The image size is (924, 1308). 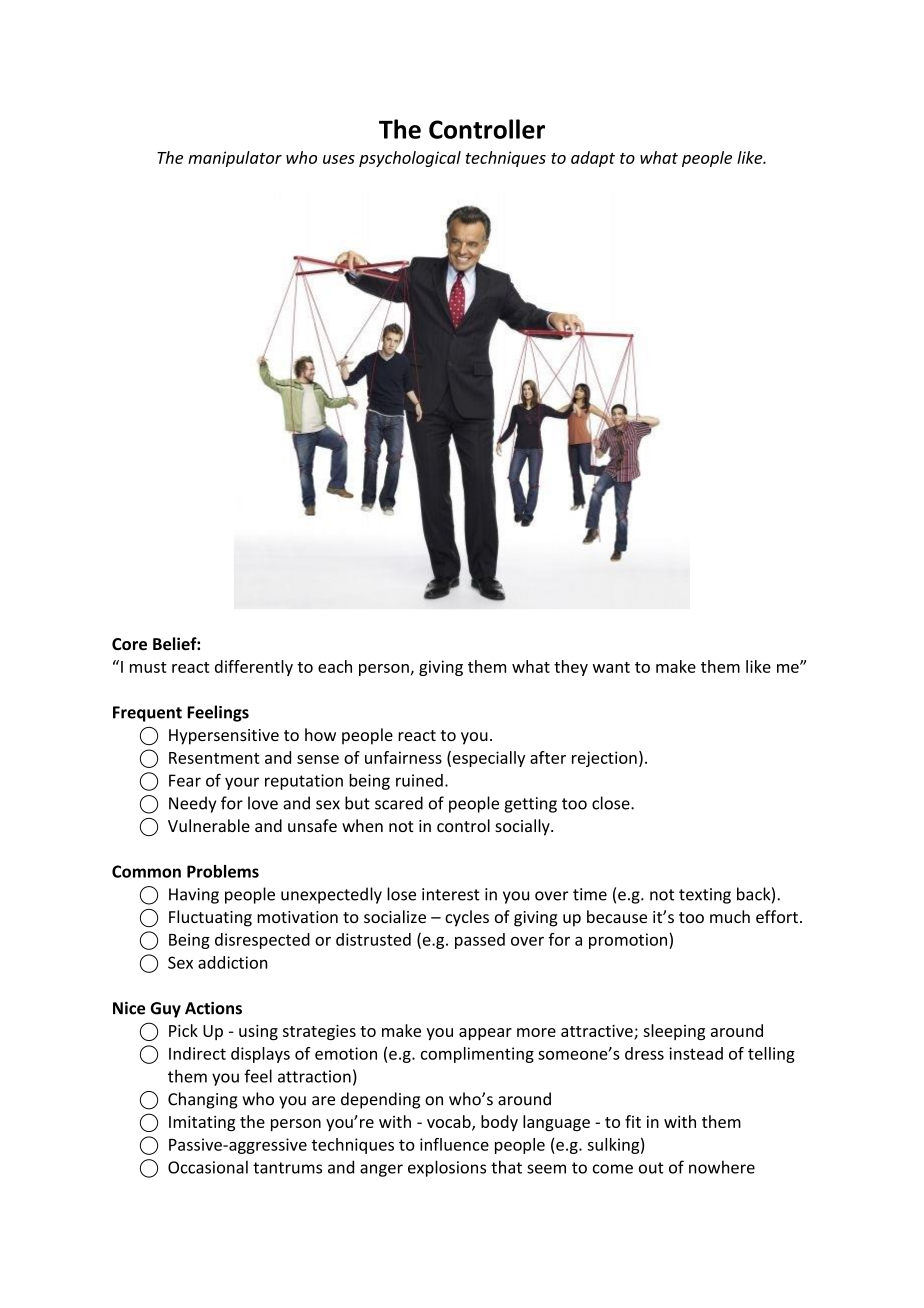 I want to click on rejection, so click(x=604, y=759).
